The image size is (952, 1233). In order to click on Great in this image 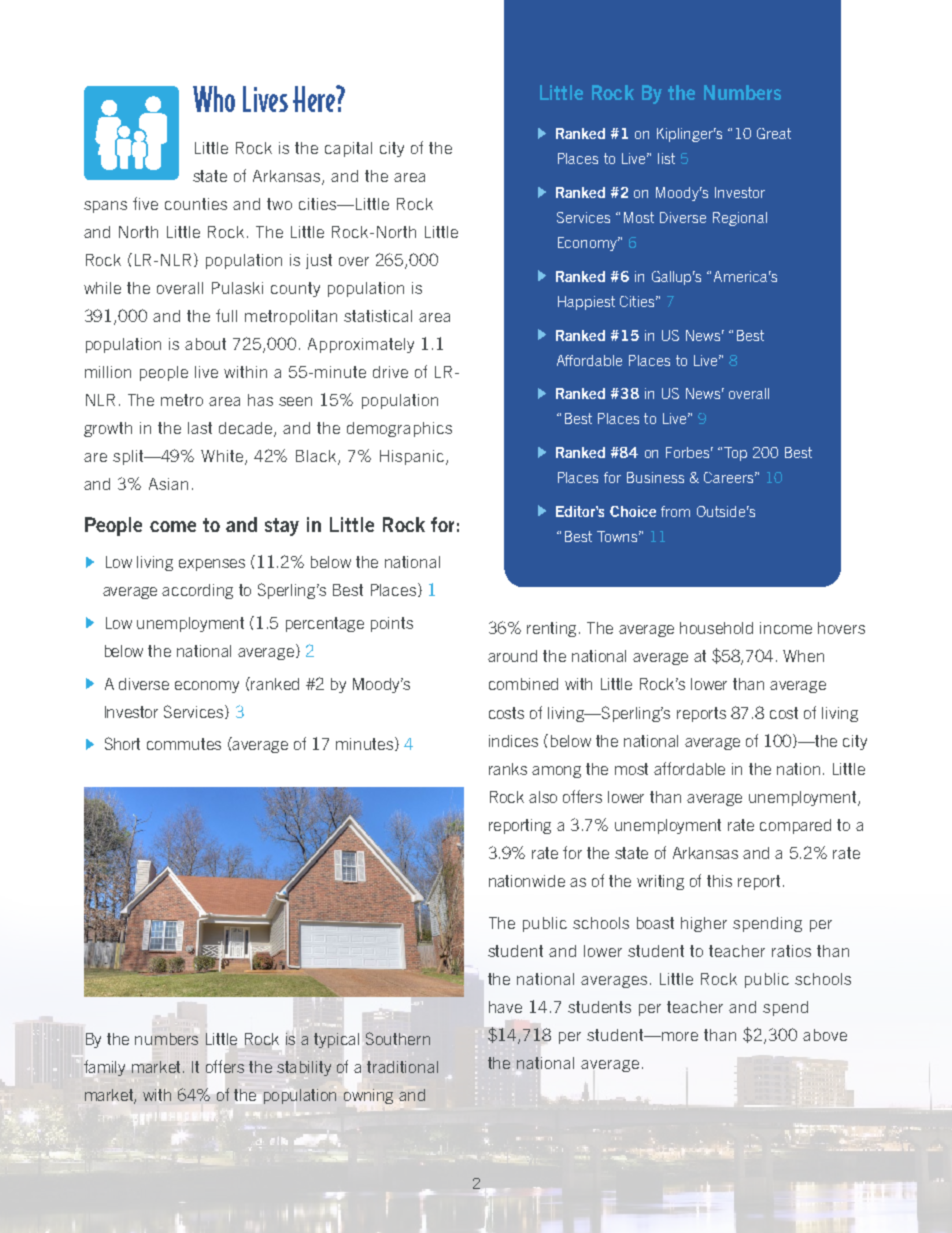, I will do `click(774, 133)`.
